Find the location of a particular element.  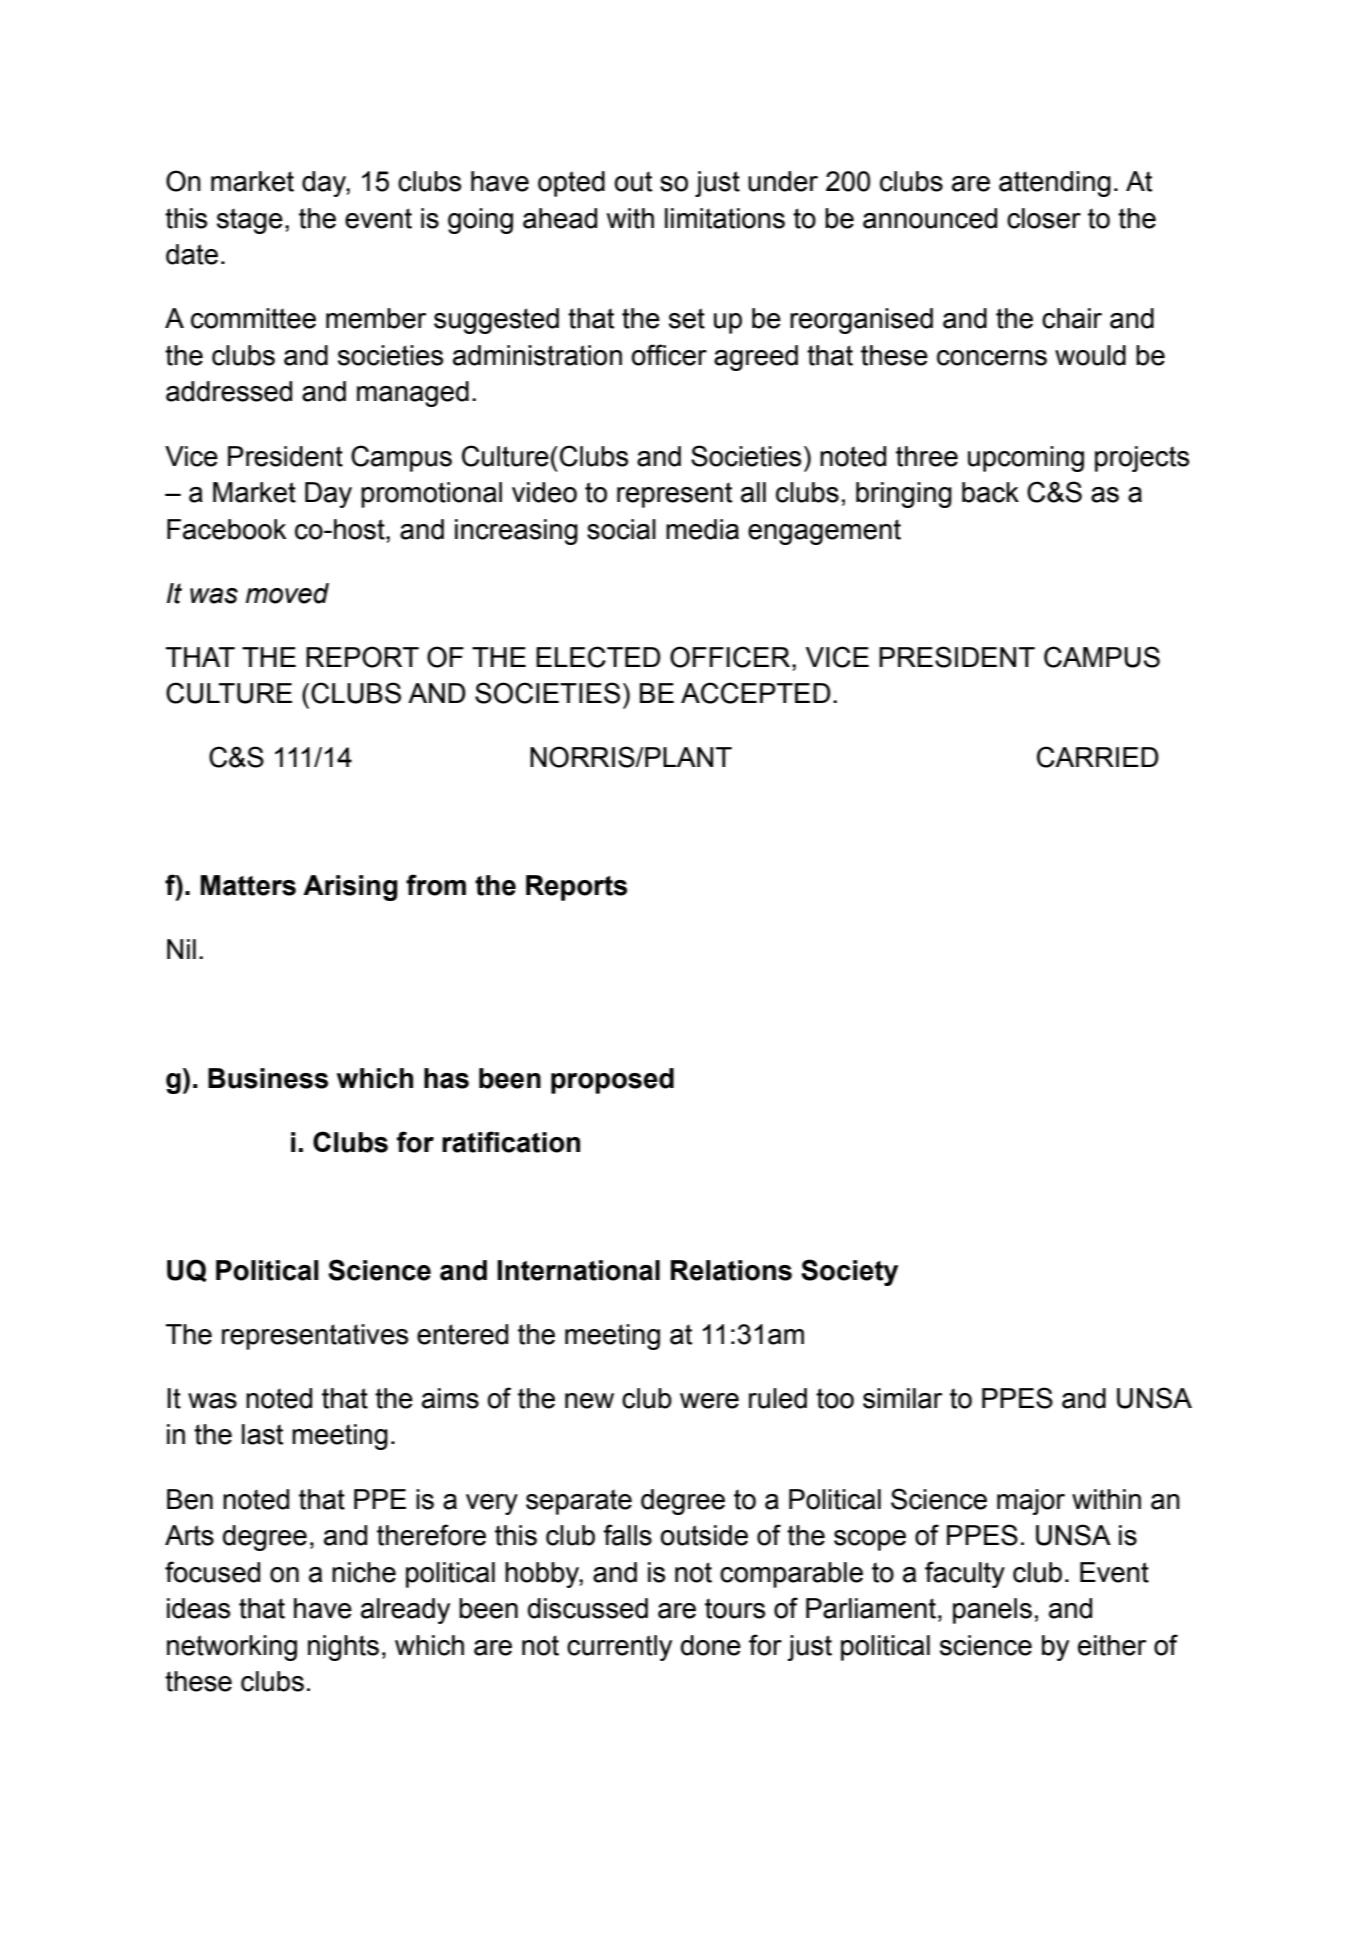

limitations is located at coordinates (725, 218).
